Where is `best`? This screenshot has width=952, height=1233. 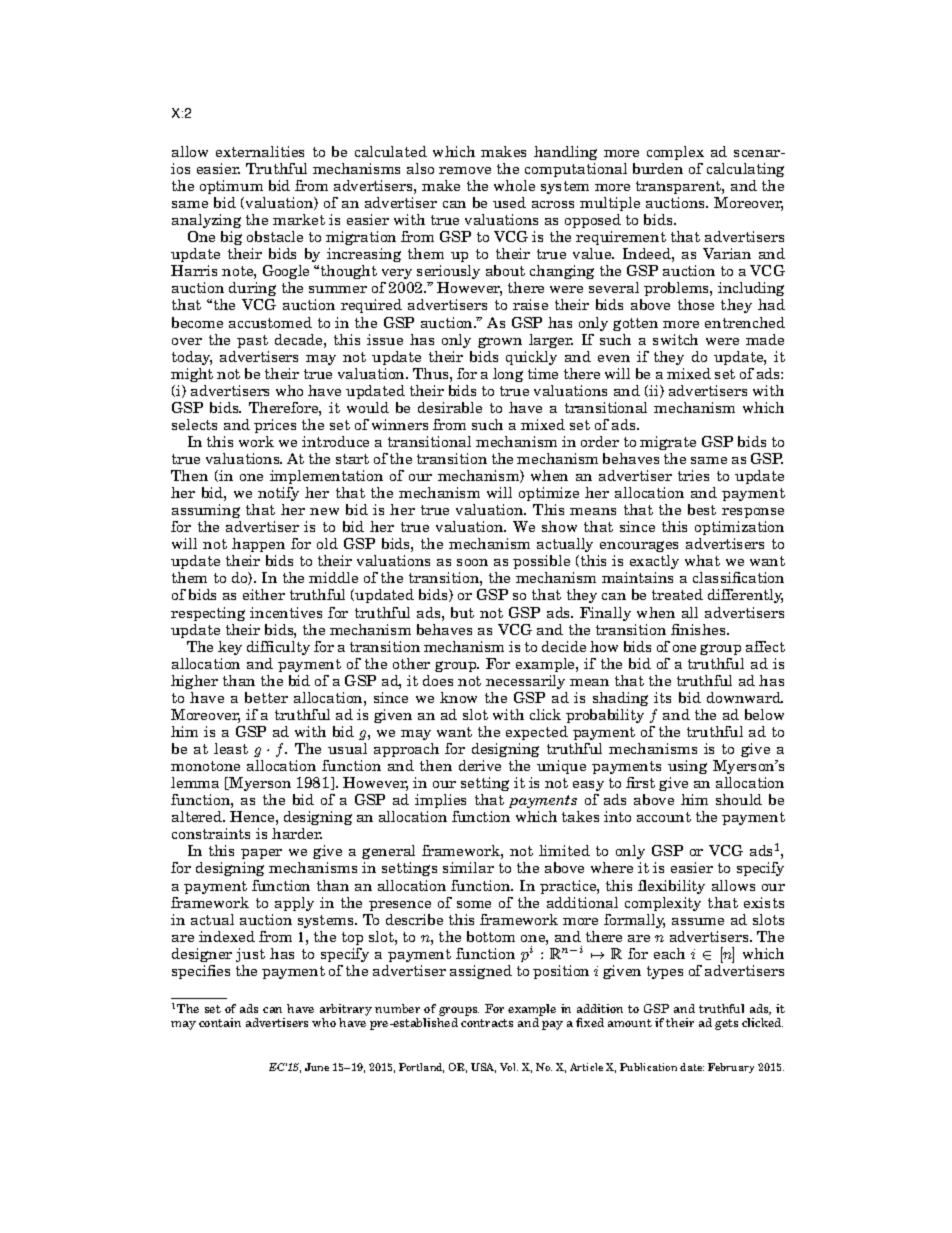 best is located at coordinates (702, 509).
